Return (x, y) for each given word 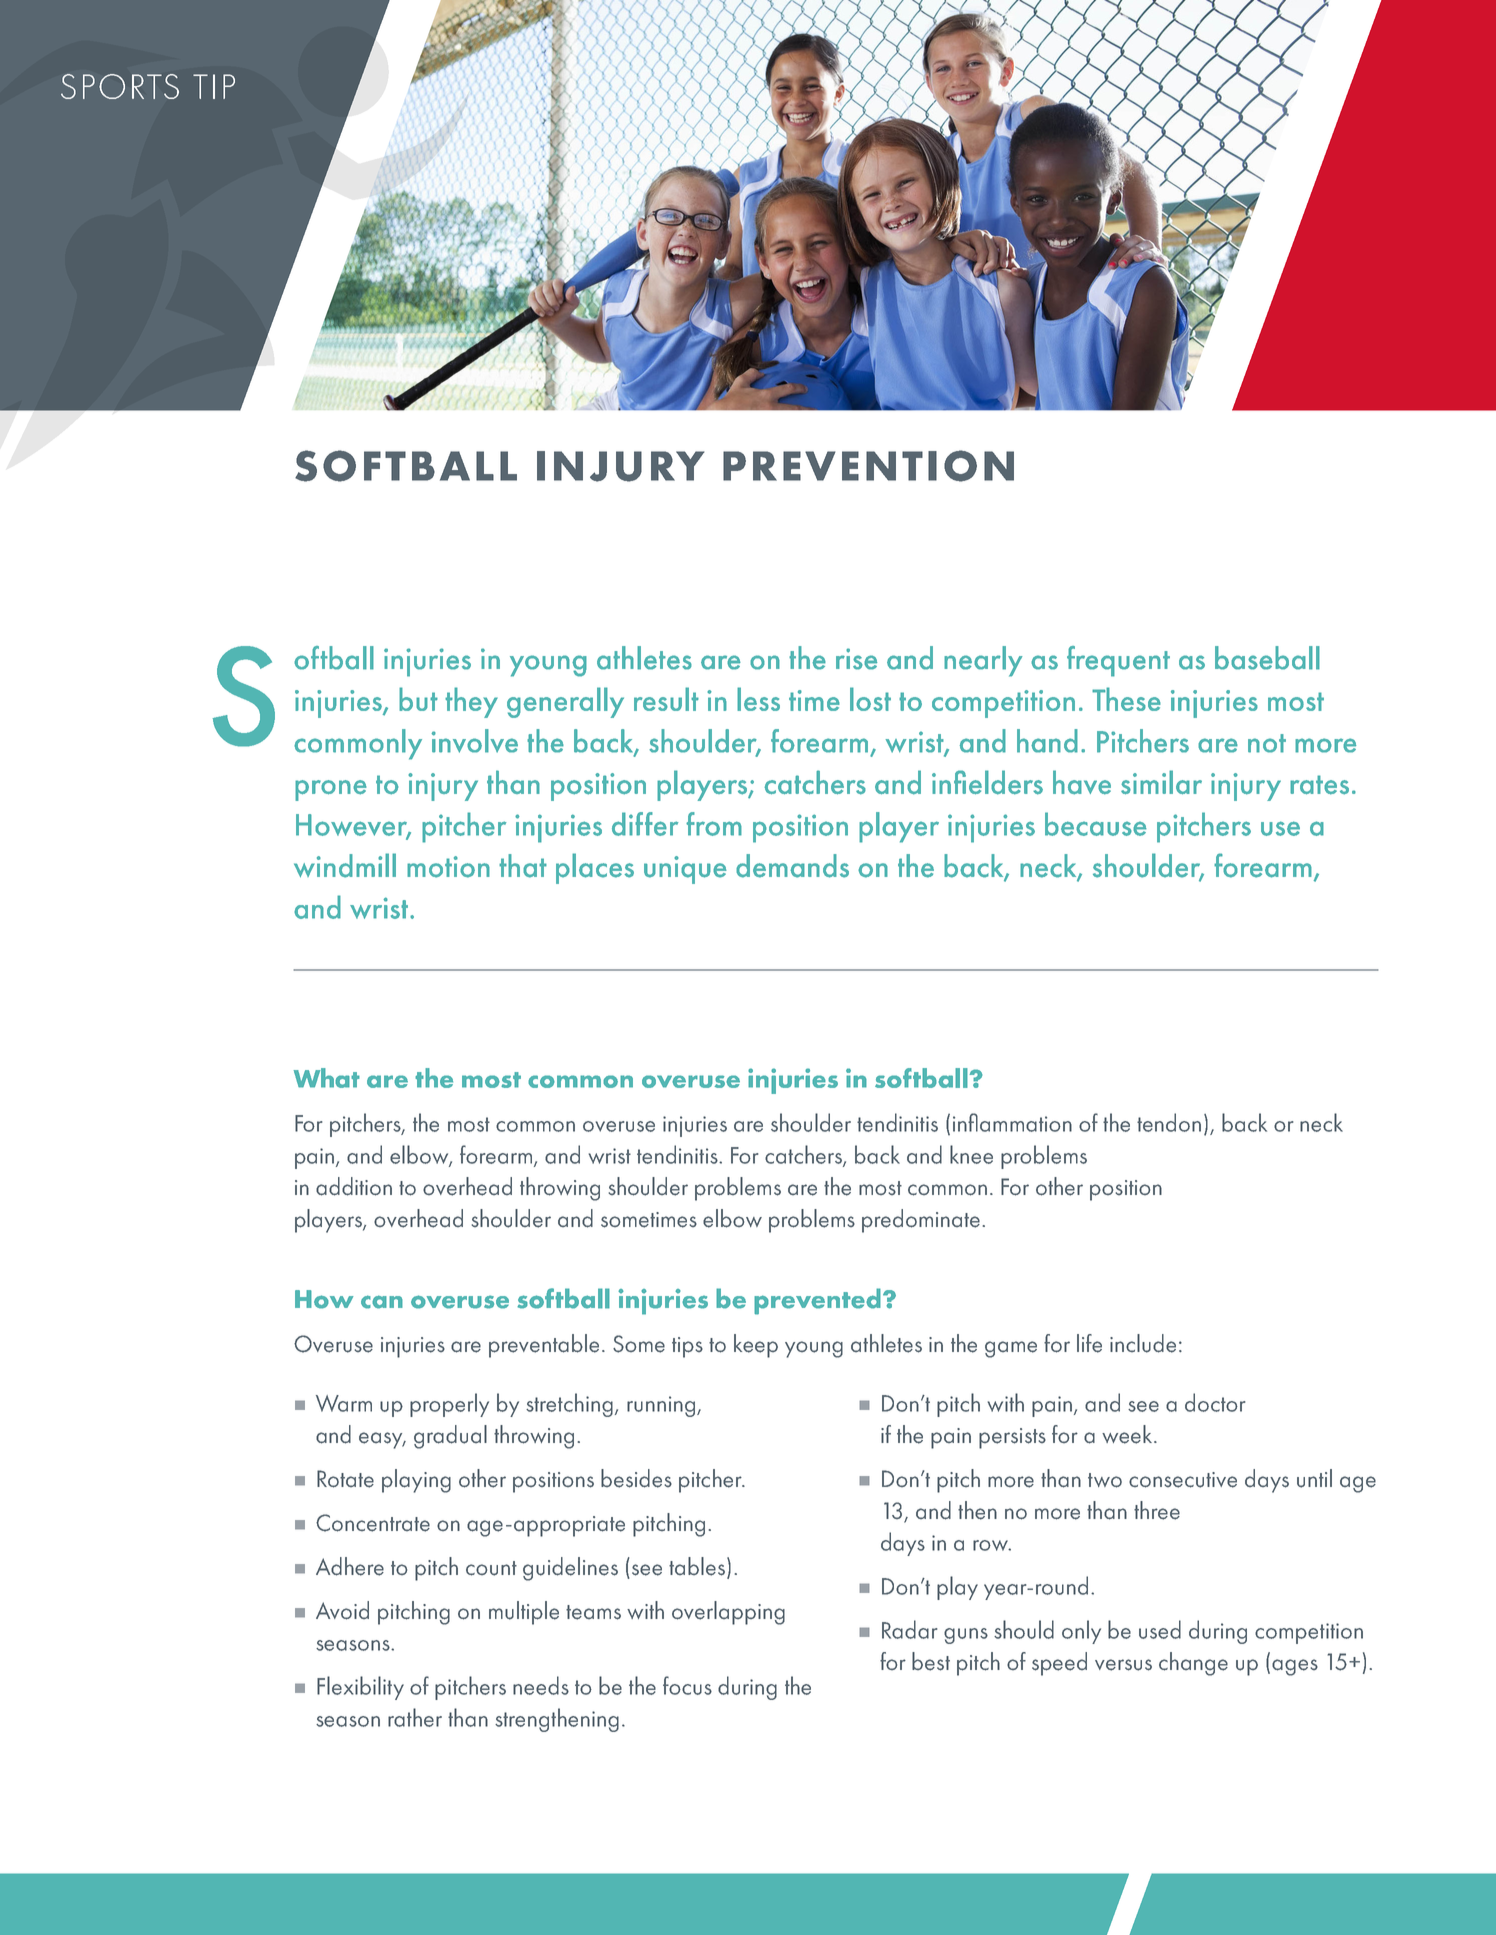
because (1096, 824)
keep (756, 1346)
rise (857, 659)
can (382, 1302)
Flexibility (360, 1688)
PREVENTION (868, 466)
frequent (1118, 661)
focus (687, 1685)
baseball (1267, 658)
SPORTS (120, 86)
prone (331, 790)
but (418, 699)
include (1143, 1343)
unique (685, 870)
